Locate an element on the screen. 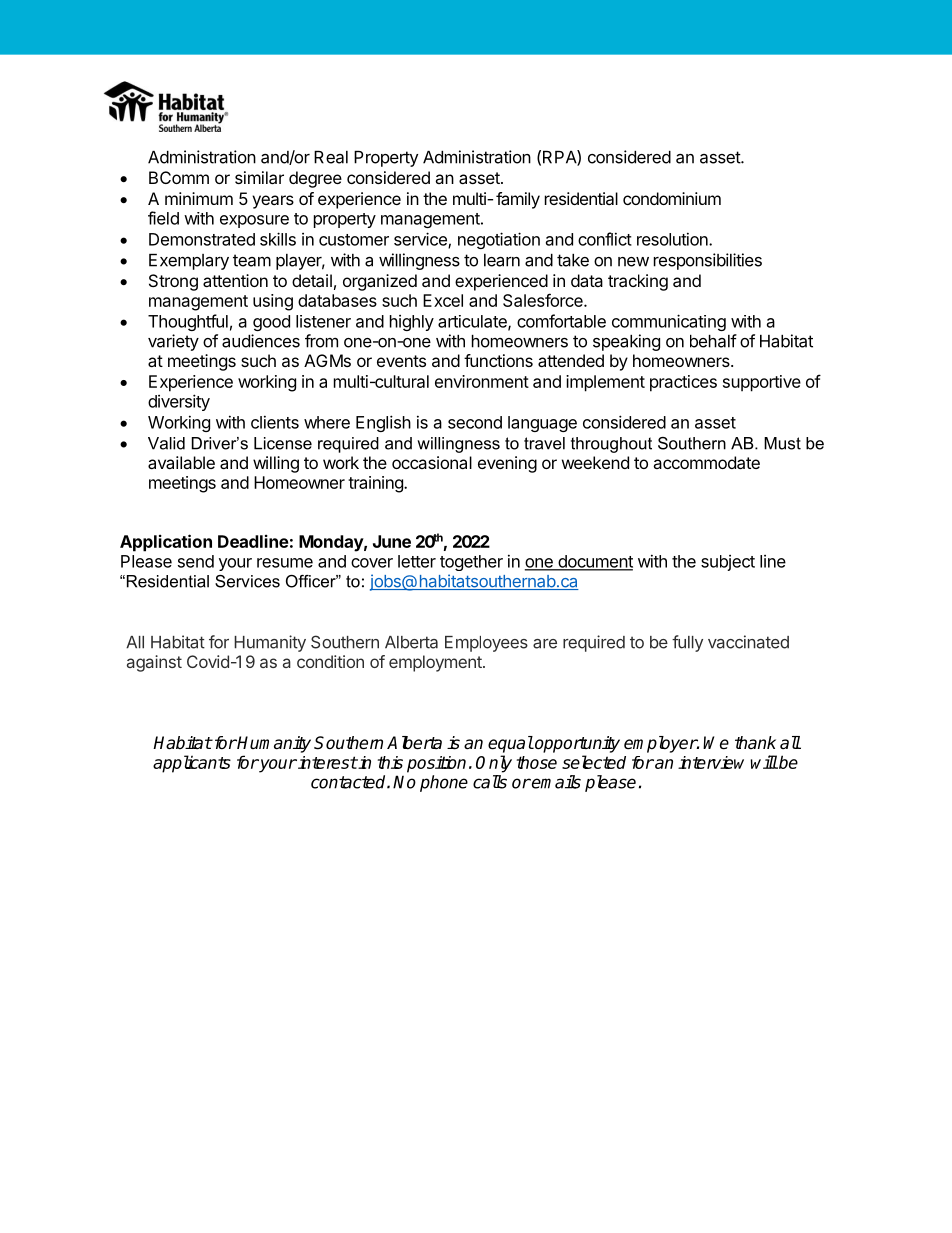 The width and height of the screenshot is (952, 1233). subject is located at coordinates (728, 563).
